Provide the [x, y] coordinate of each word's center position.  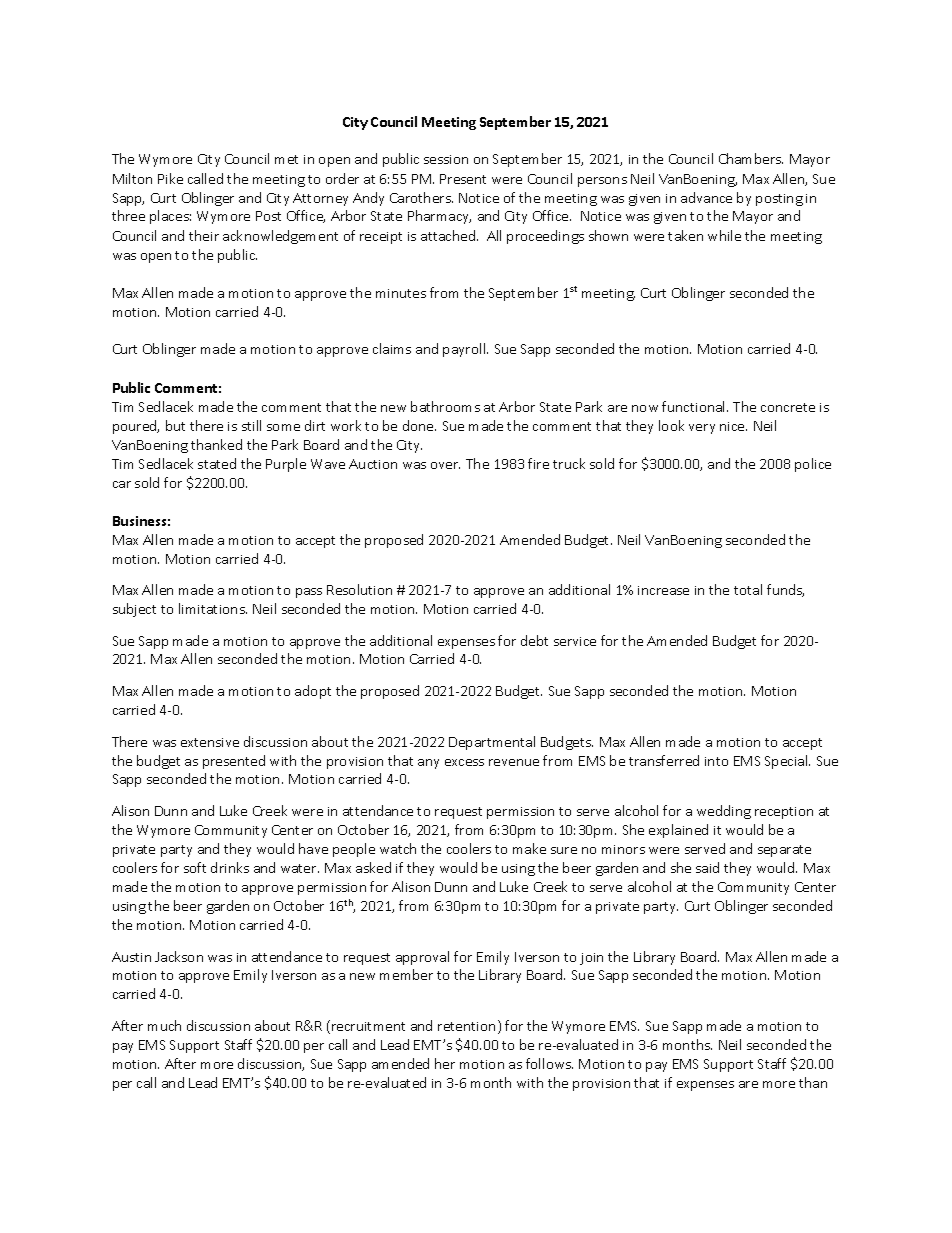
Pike [170, 178]
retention [466, 1026]
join [591, 959]
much [164, 1025]
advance [706, 197]
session [446, 159]
